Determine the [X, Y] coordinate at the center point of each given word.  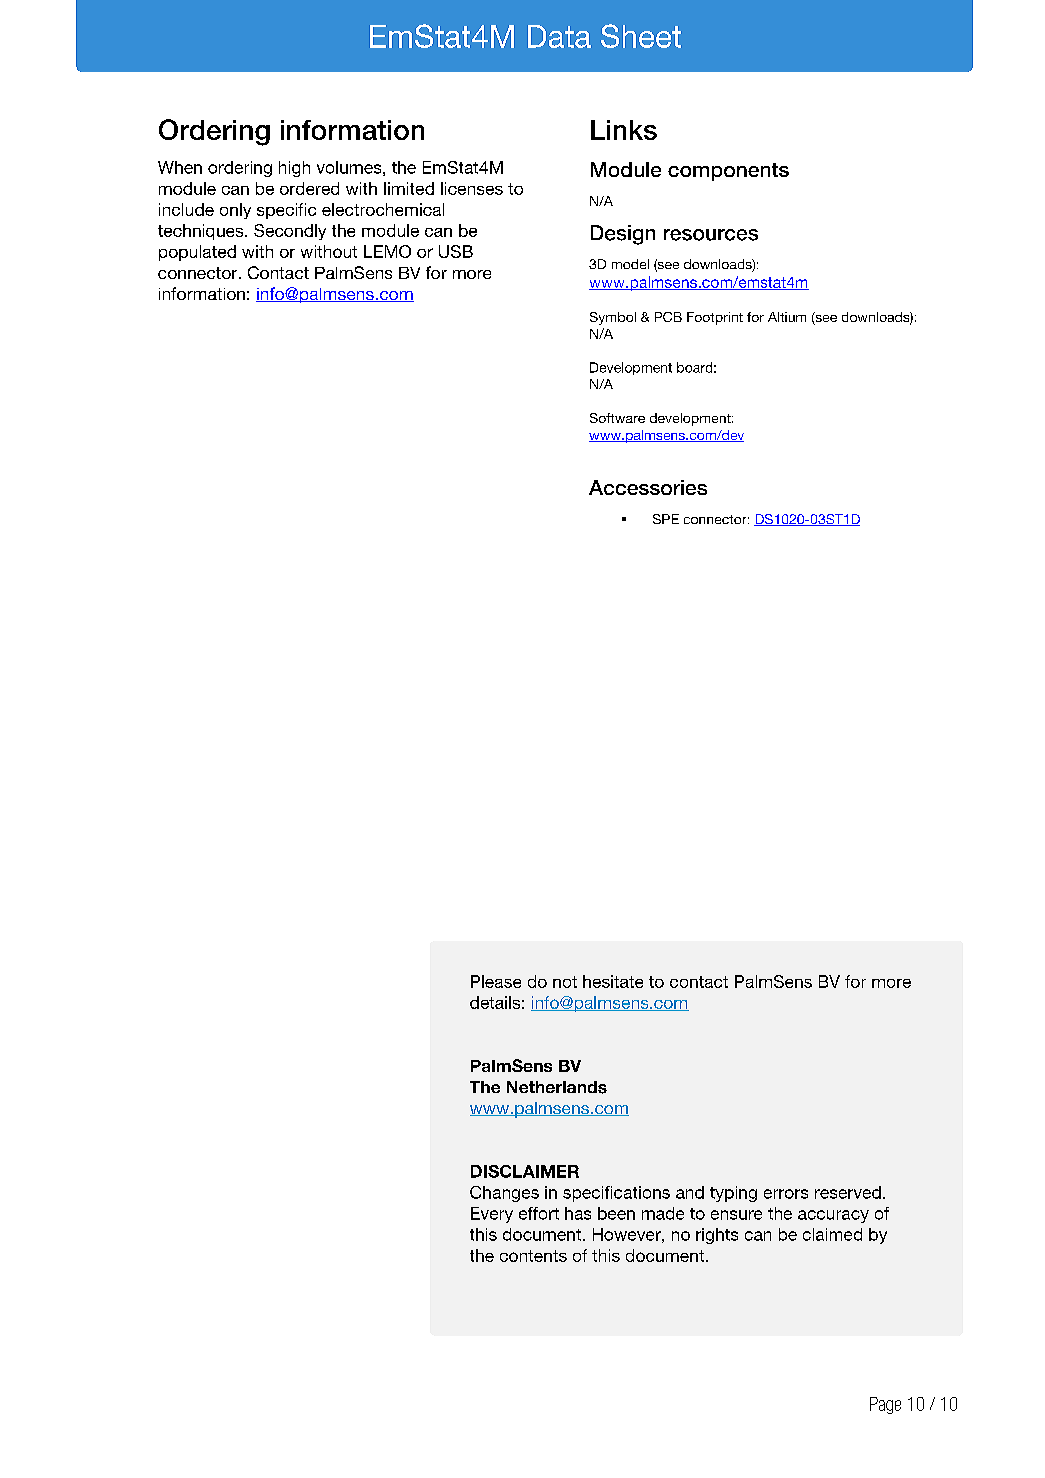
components [728, 172]
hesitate [613, 981]
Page [885, 1405]
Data [559, 36]
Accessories [648, 487]
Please [496, 981]
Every [492, 1215]
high [294, 169]
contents [533, 1256]
